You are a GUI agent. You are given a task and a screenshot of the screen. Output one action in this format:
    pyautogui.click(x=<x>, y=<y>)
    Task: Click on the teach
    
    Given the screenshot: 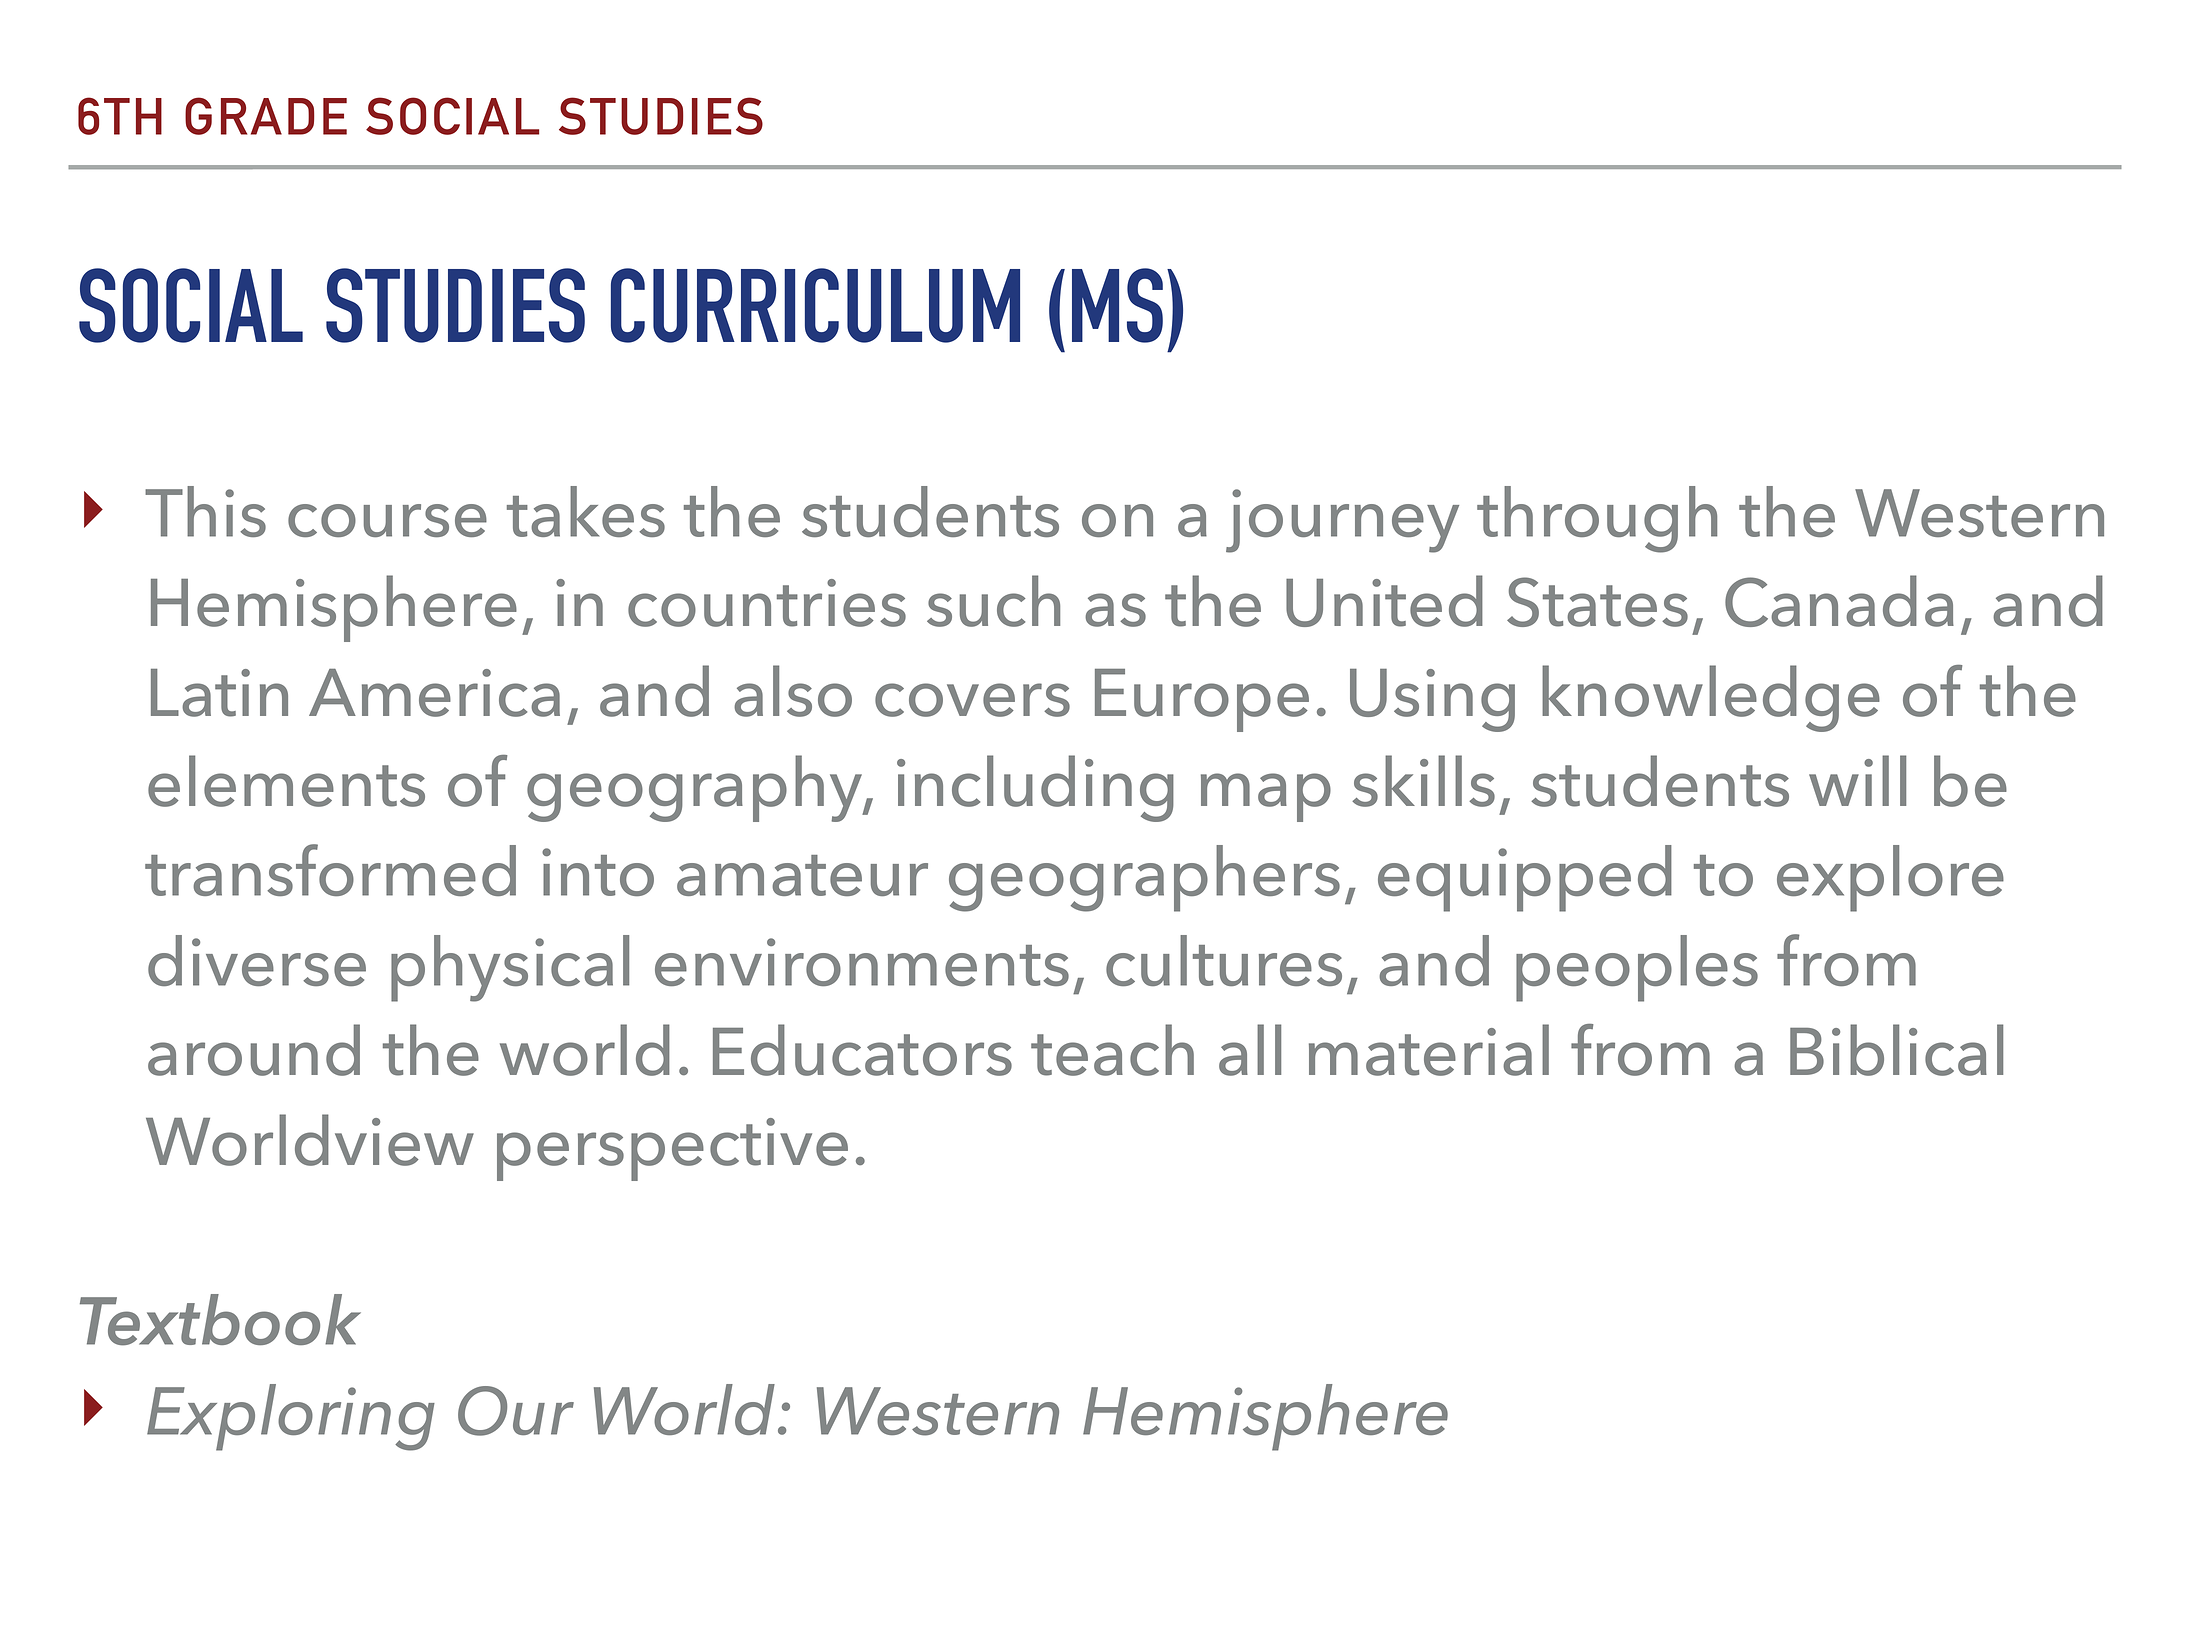 What is the action you would take?
    pyautogui.click(x=1112, y=1050)
